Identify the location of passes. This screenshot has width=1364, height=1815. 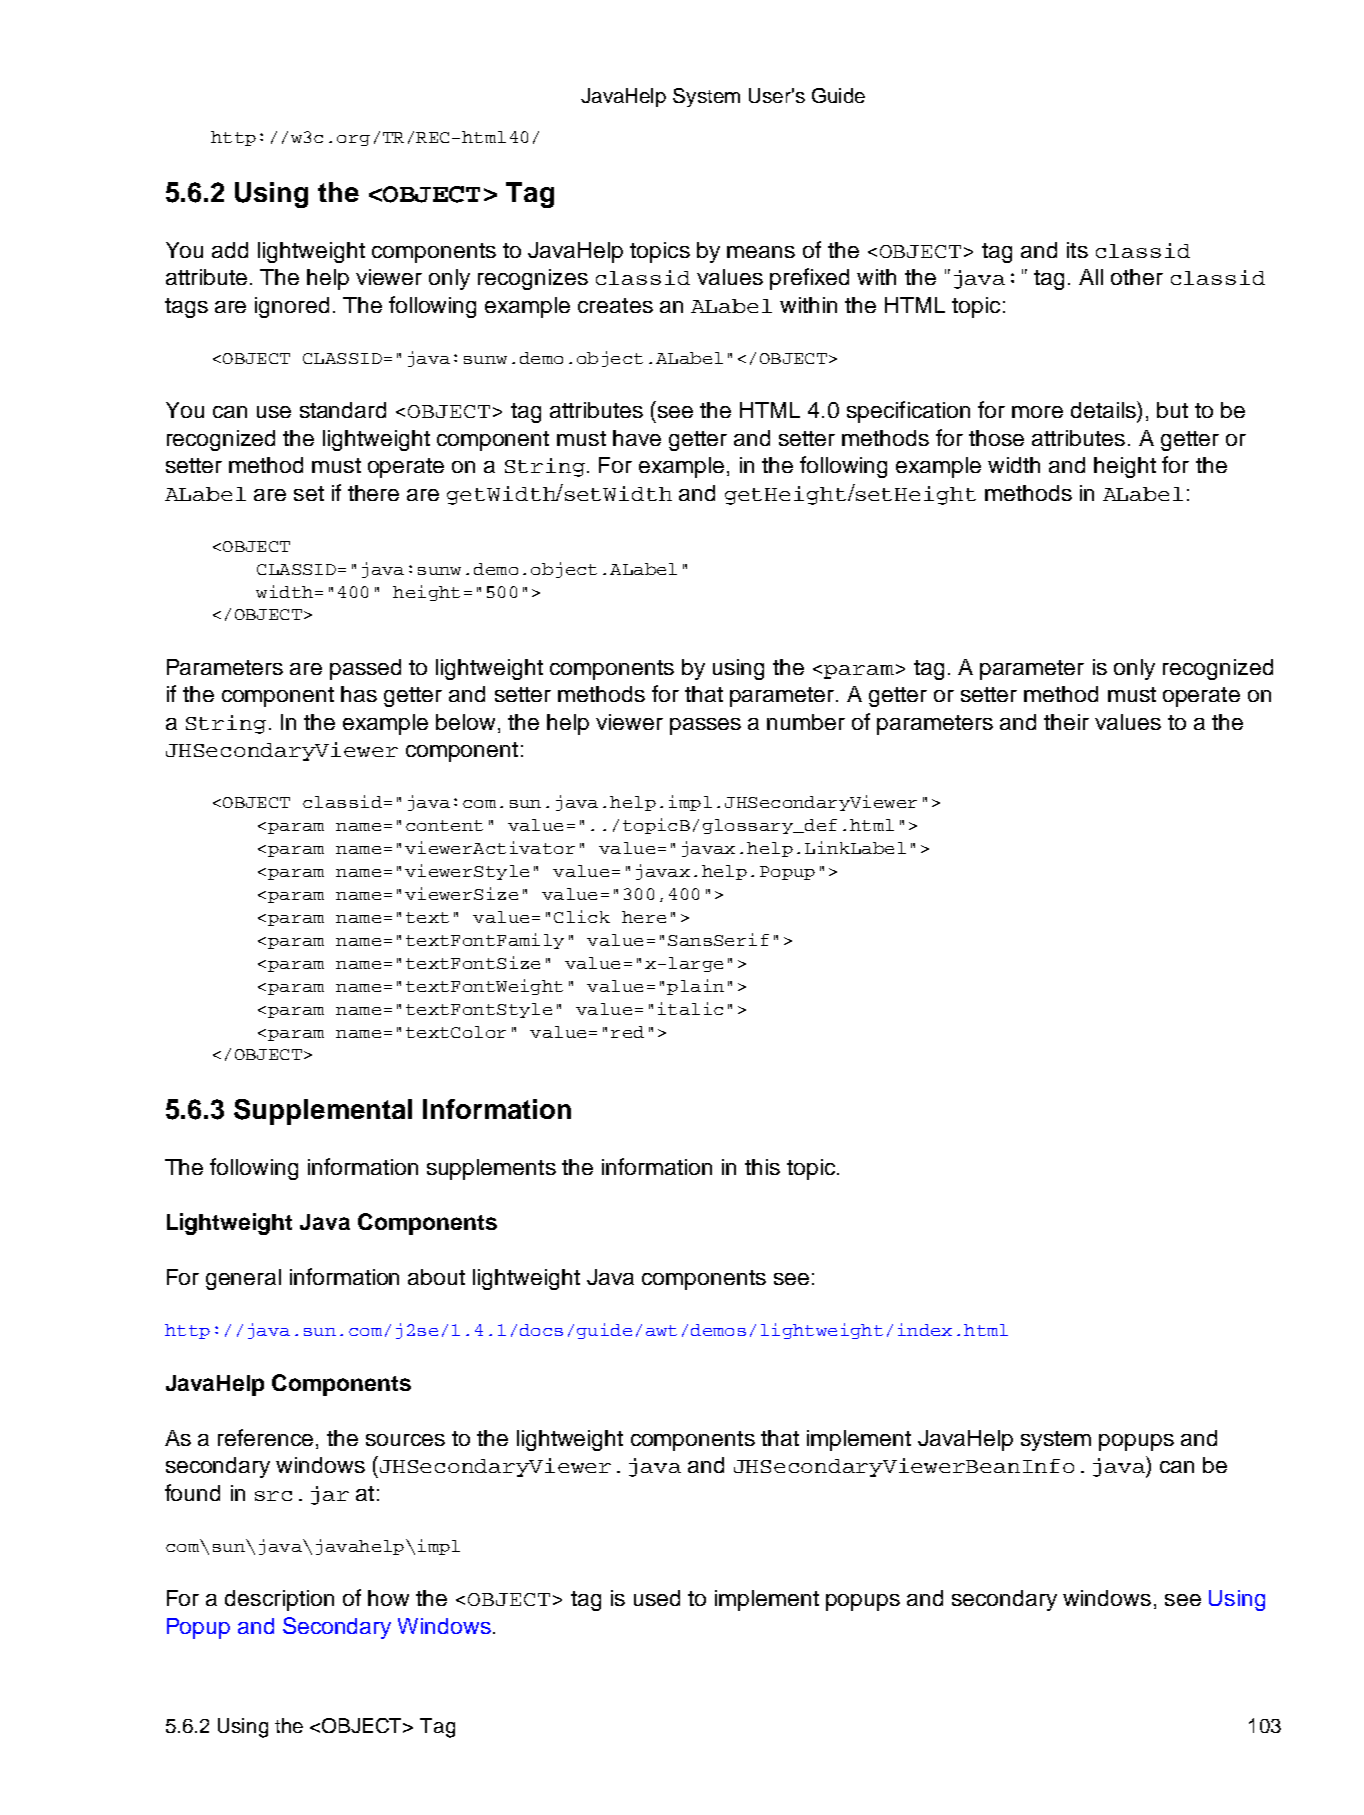
(705, 726).
